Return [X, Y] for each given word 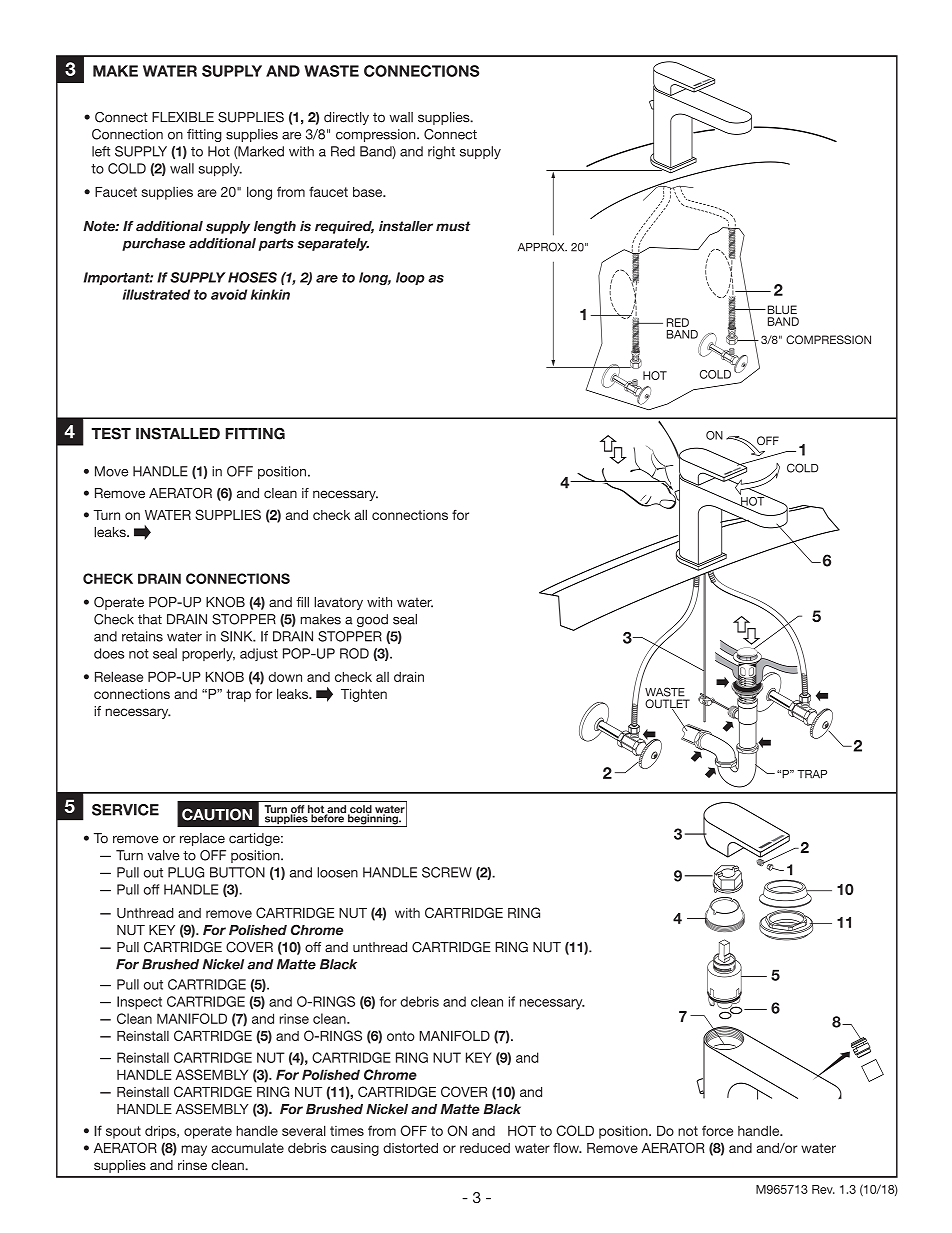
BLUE [781, 309]
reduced [485, 1148]
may [194, 1150]
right [441, 153]
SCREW [447, 872]
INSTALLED [178, 433]
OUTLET [667, 705]
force [717, 1130]
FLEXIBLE [183, 117]
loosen [337, 872]
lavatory [338, 603]
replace [202, 839]
